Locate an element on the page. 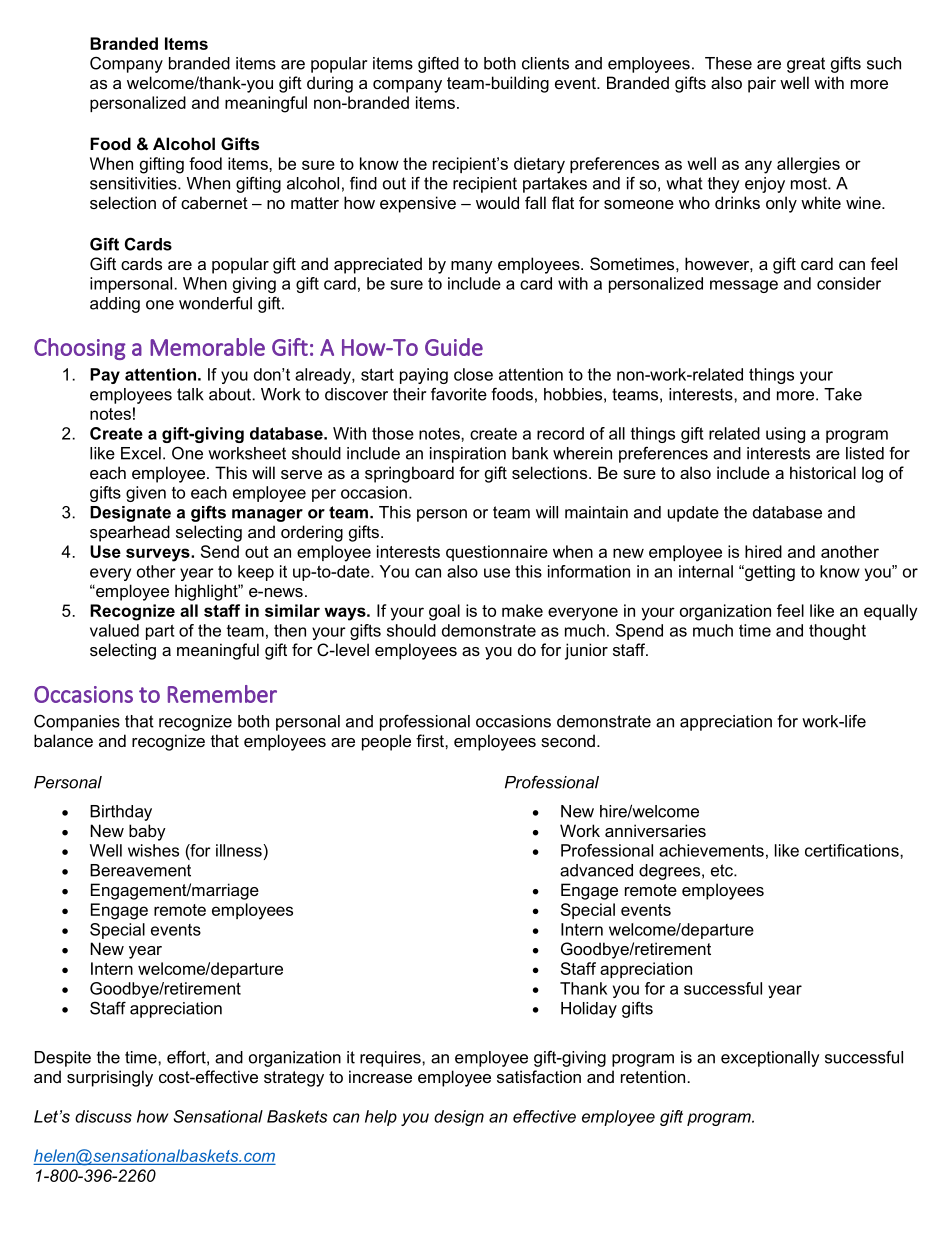 This document has width=952, height=1233. exceptionally is located at coordinates (770, 1059).
